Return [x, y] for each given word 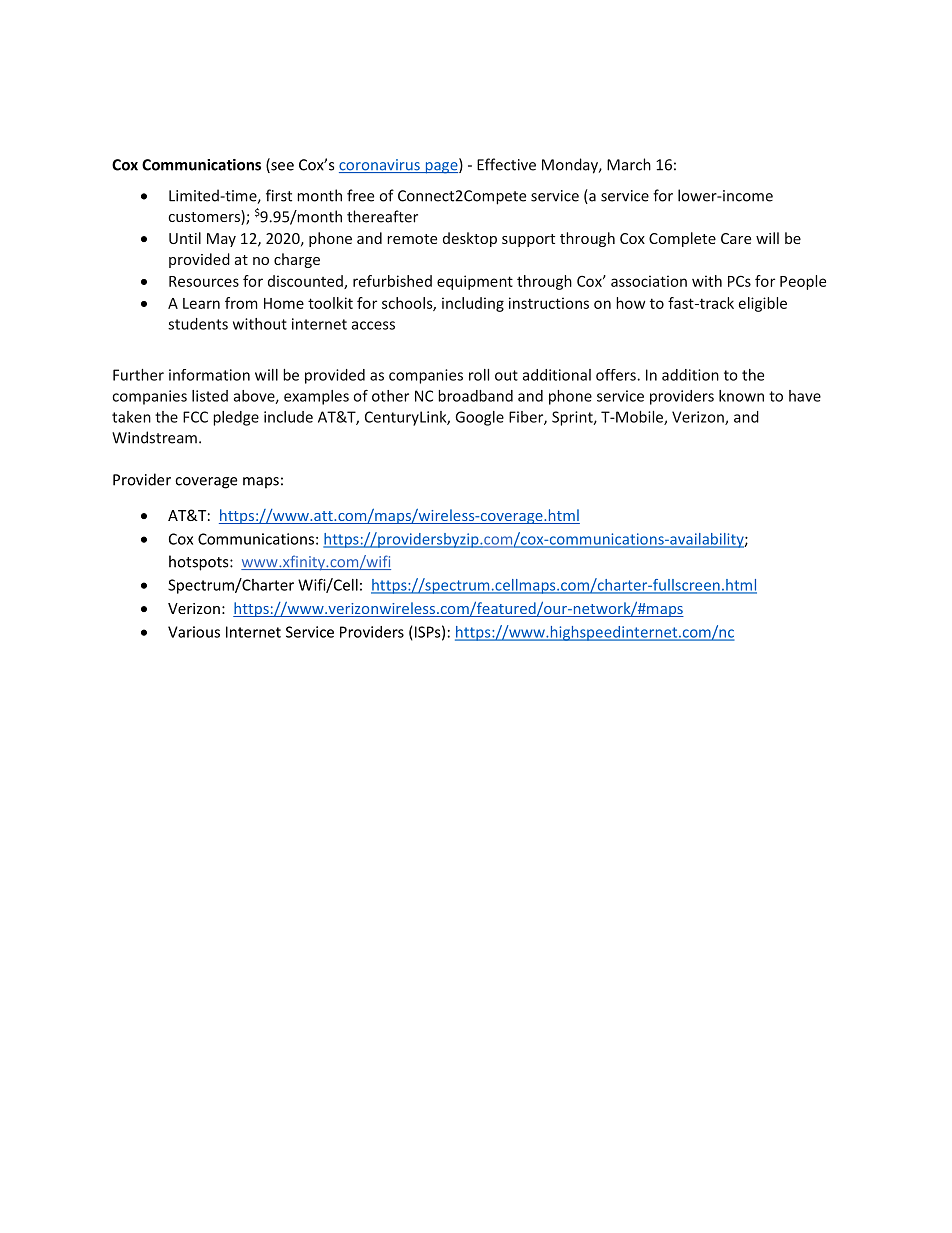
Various [194, 632]
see [281, 167]
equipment [475, 282]
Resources [204, 281]
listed [210, 396]
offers [616, 375]
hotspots [200, 563]
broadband [475, 396]
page [441, 168]
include [288, 417]
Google [480, 418]
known [741, 396]
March [629, 164]
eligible [763, 304]
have [805, 396]
